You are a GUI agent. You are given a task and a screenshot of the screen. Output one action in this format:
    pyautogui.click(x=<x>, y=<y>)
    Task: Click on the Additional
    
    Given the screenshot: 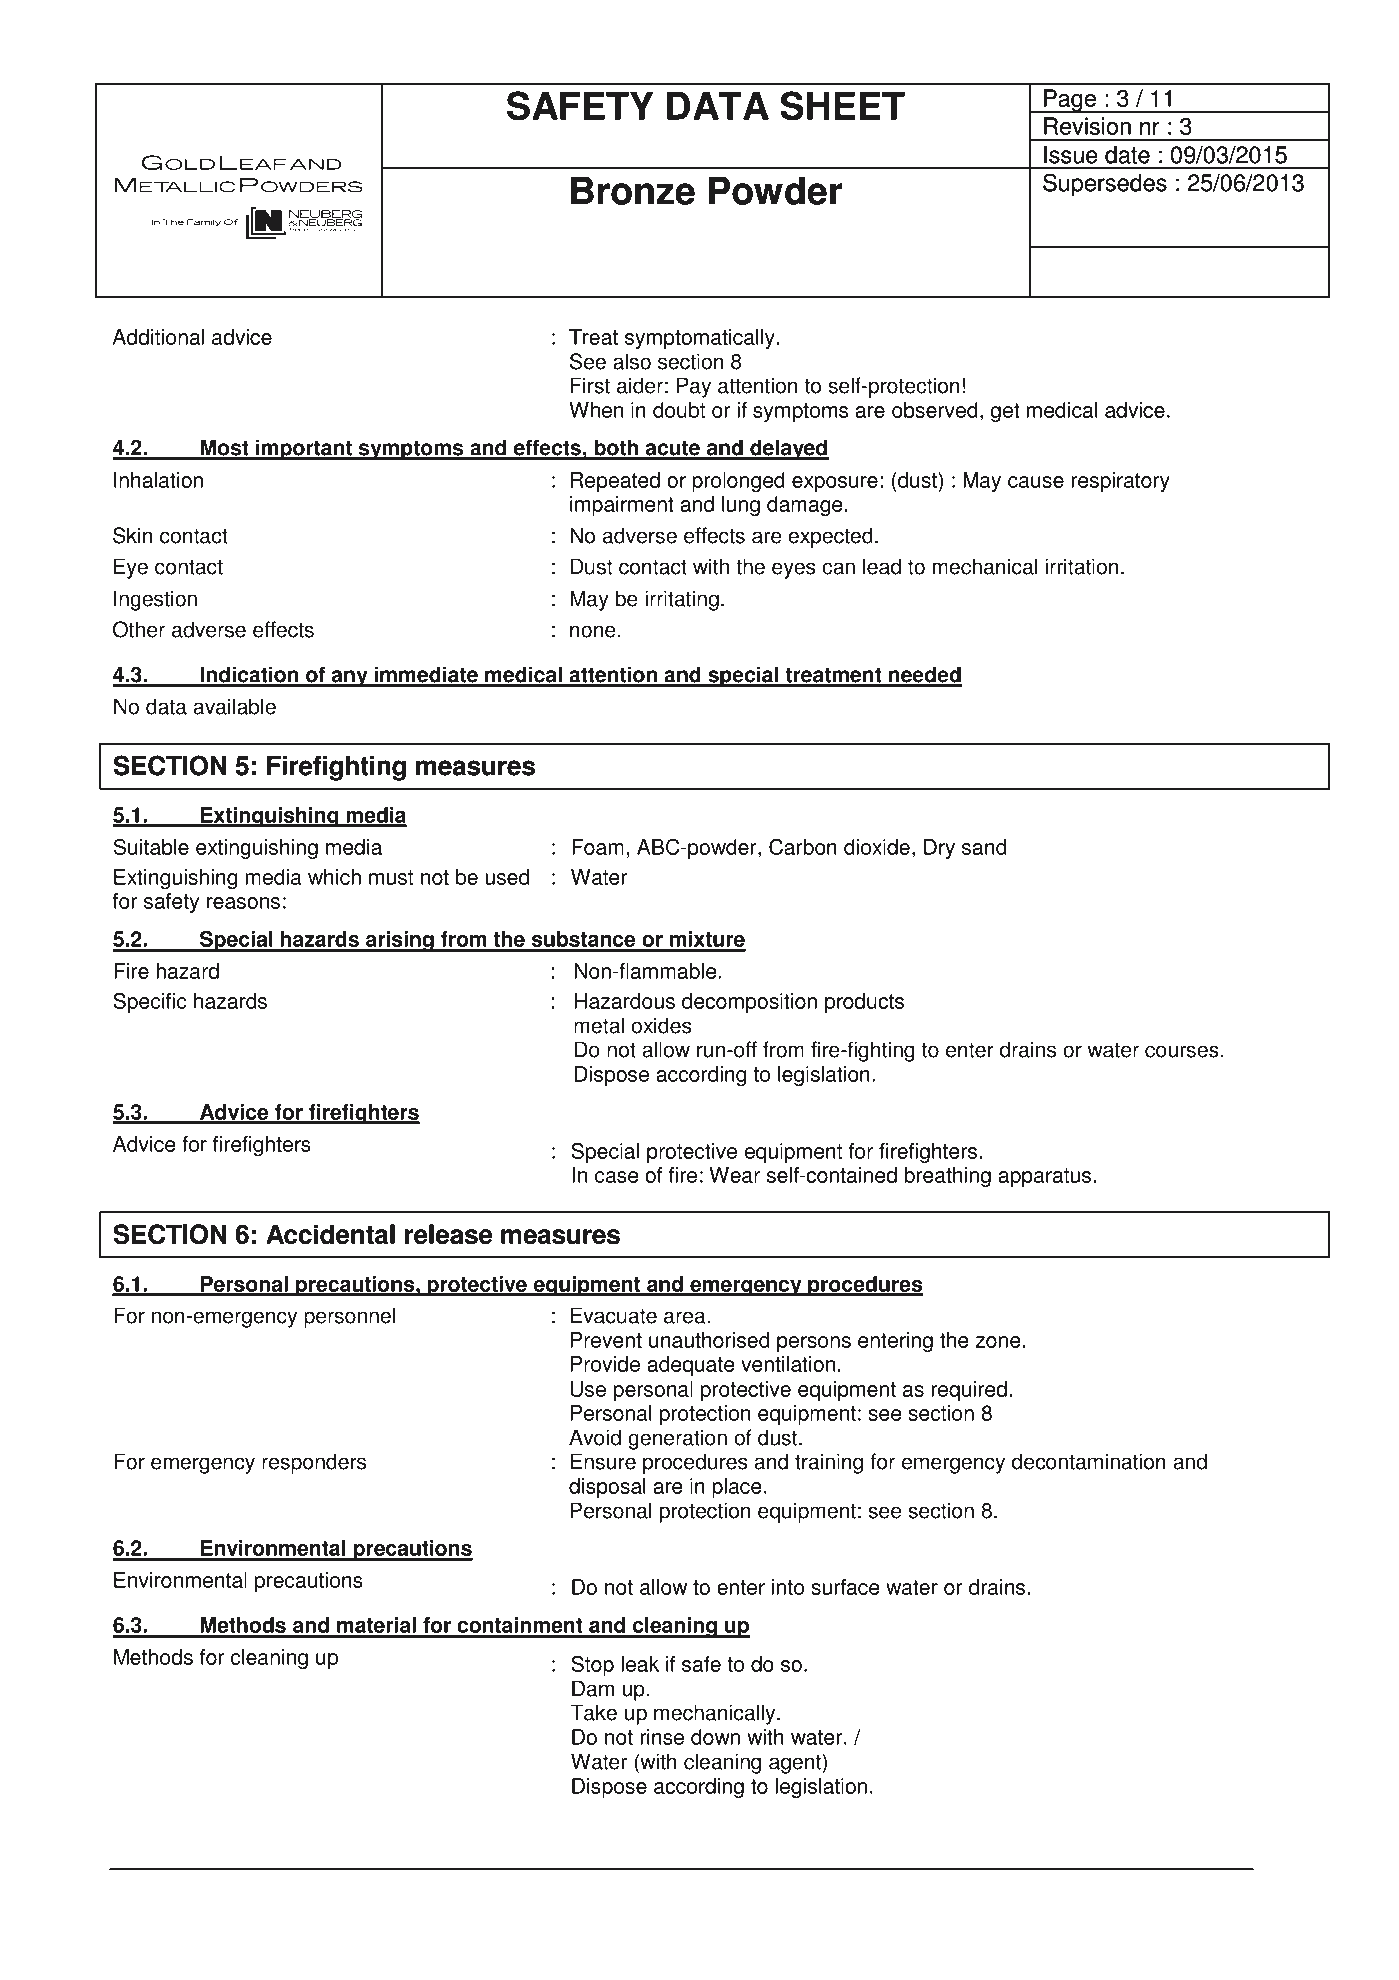 What is the action you would take?
    pyautogui.click(x=158, y=337)
